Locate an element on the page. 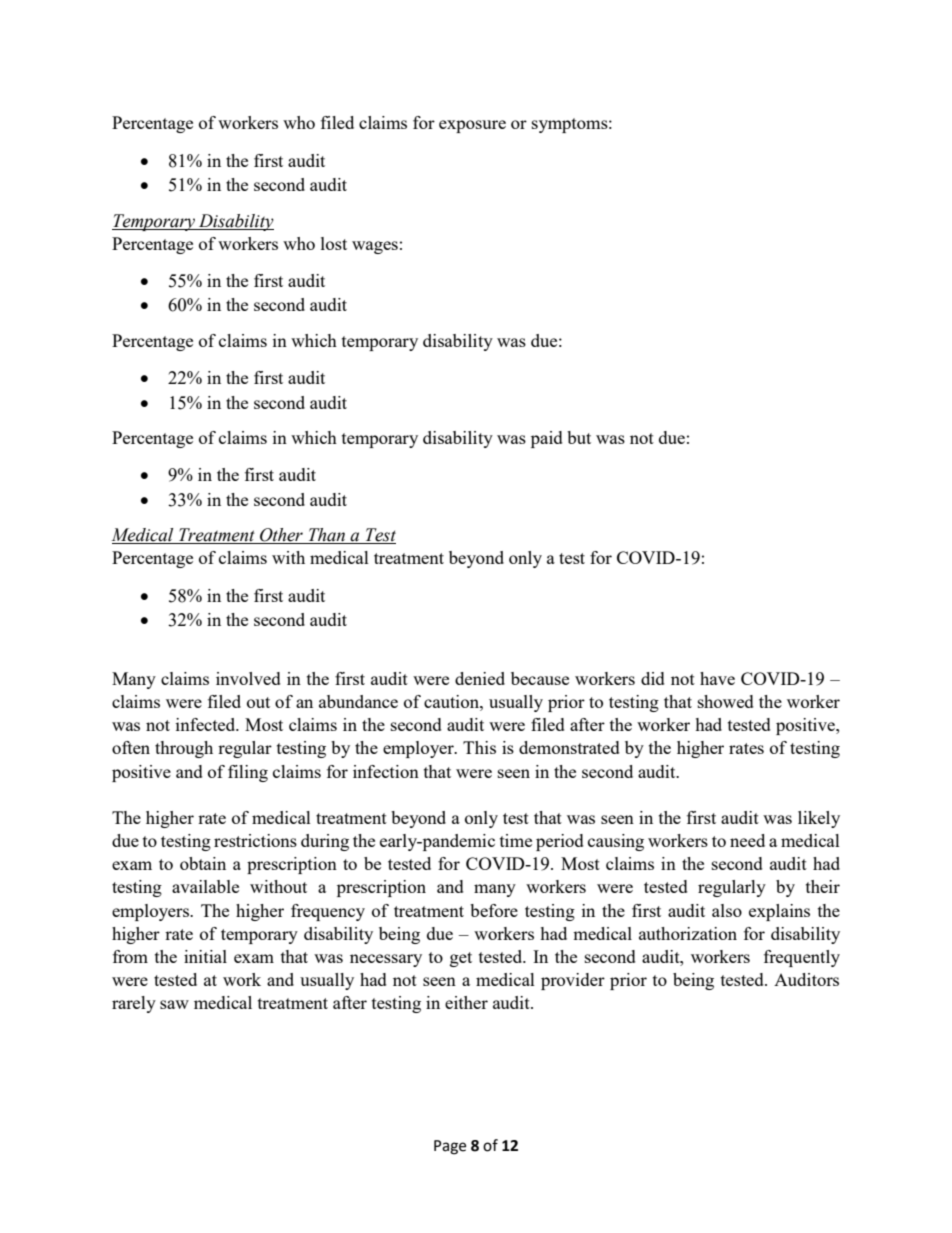  Page is located at coordinates (450, 1147).
